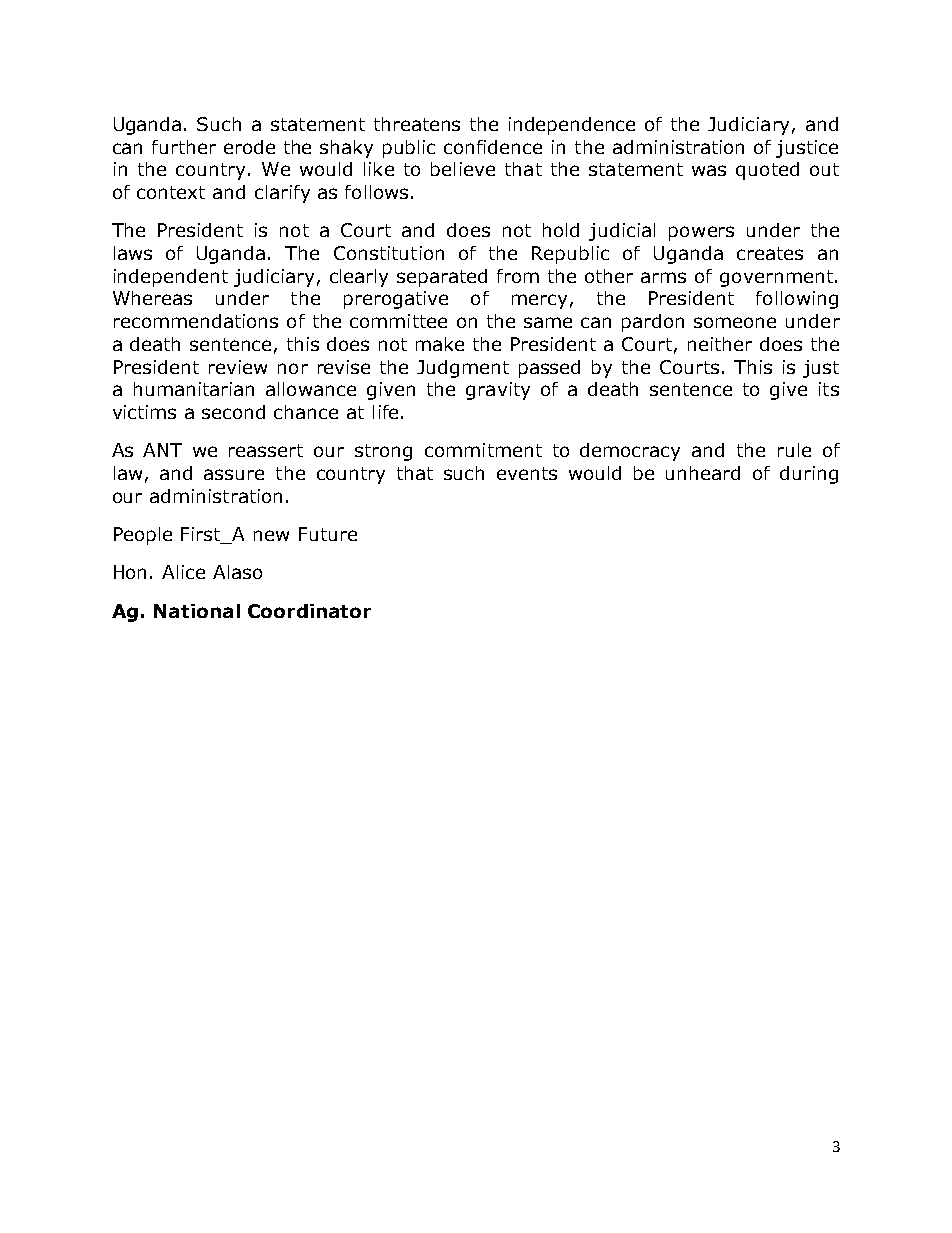  Describe the element at coordinates (701, 233) in the screenshot. I see `powers` at that location.
